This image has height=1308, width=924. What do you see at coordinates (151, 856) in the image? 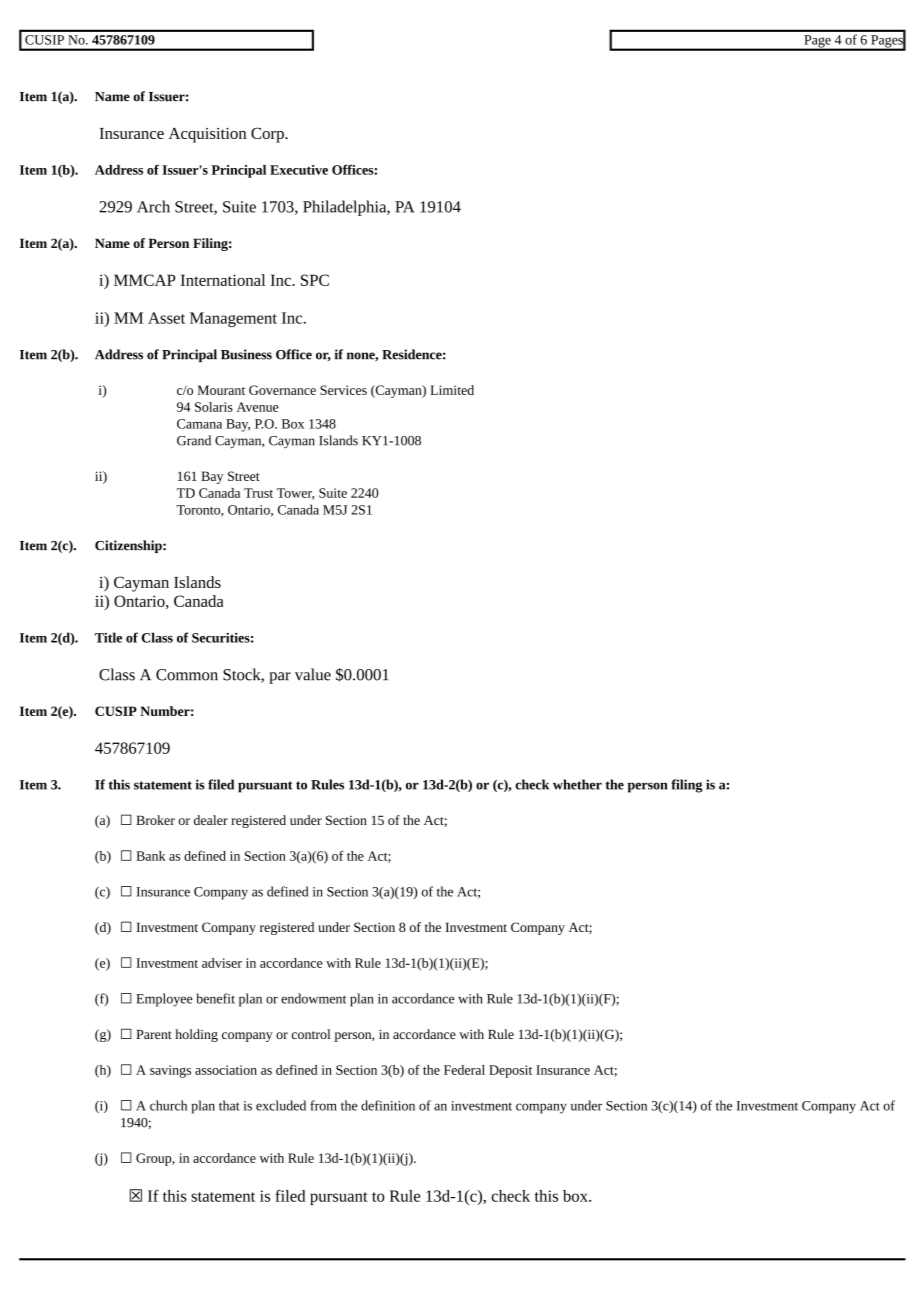
I see `Bank` at bounding box center [151, 856].
